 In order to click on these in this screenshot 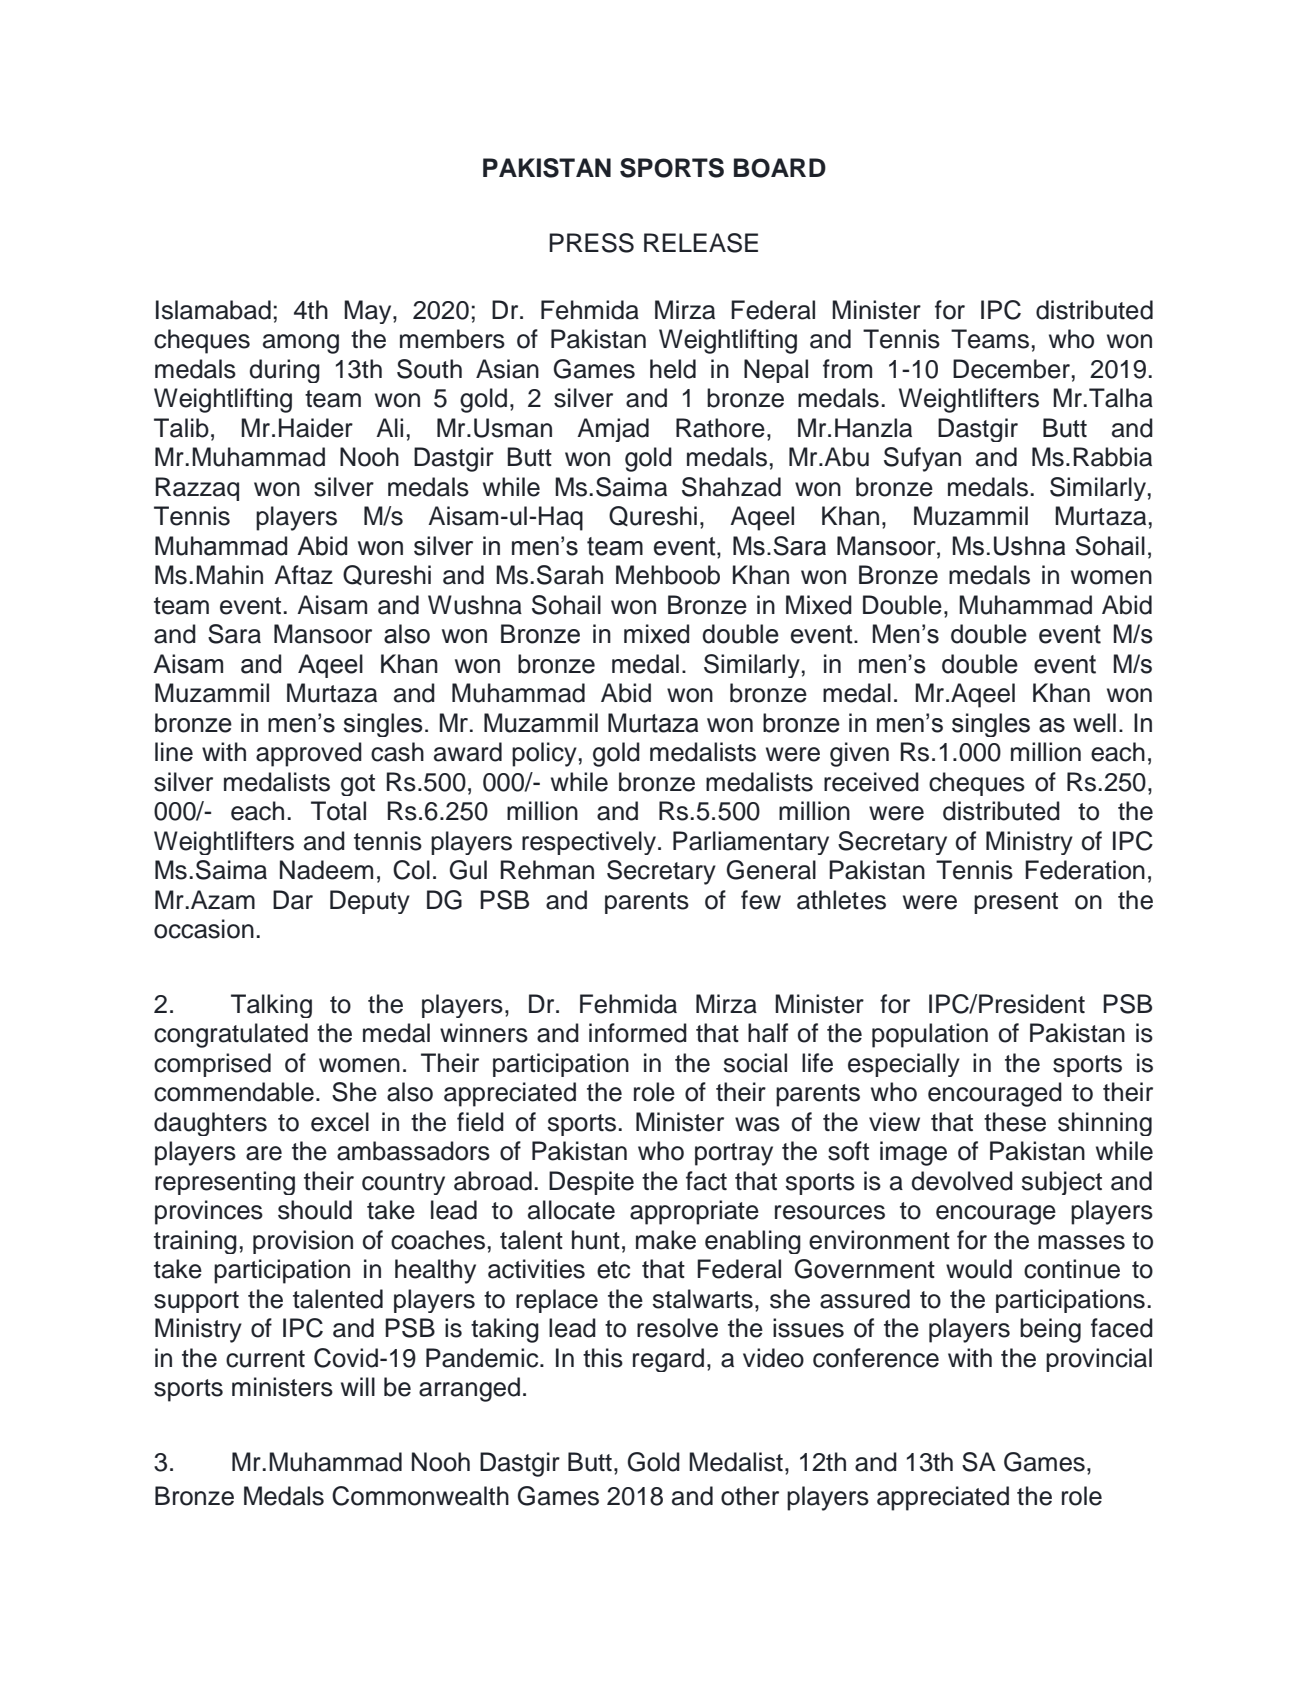, I will do `click(1015, 1122)`.
